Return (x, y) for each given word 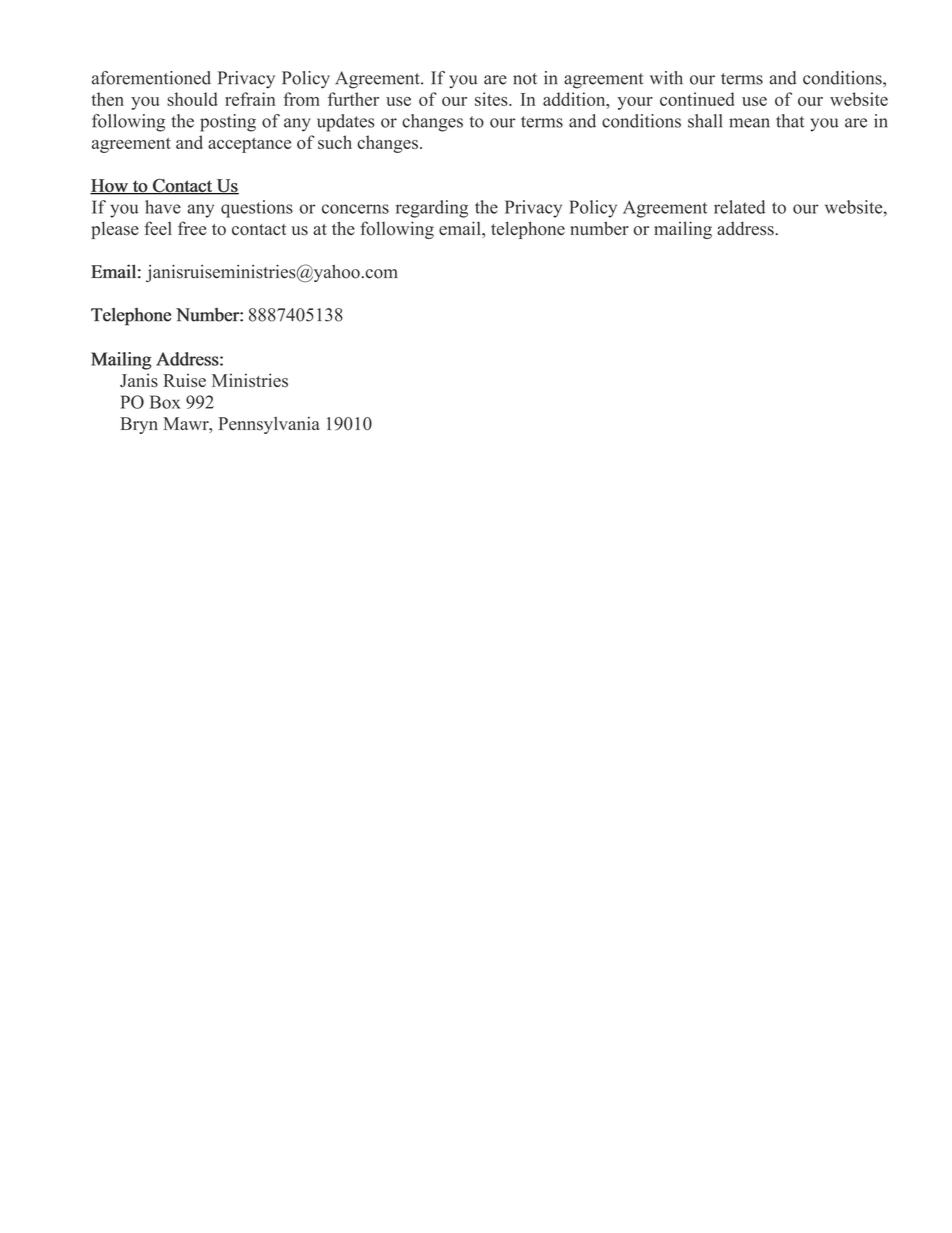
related (739, 207)
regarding (432, 209)
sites (492, 99)
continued (697, 99)
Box (165, 402)
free (192, 228)
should (192, 99)
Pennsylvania (269, 425)
